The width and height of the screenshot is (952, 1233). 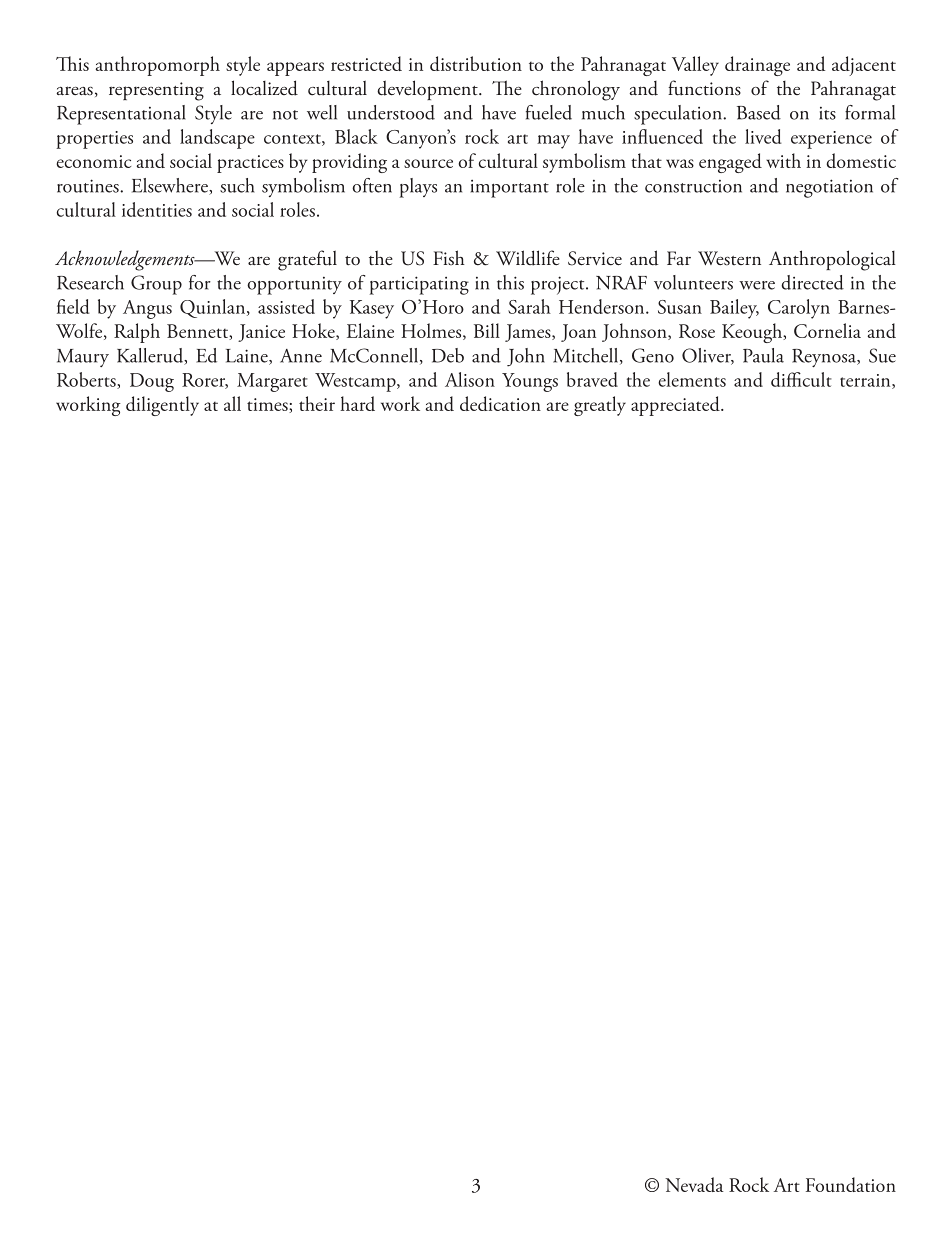 What do you see at coordinates (156, 91) in the screenshot?
I see `representing` at bounding box center [156, 91].
